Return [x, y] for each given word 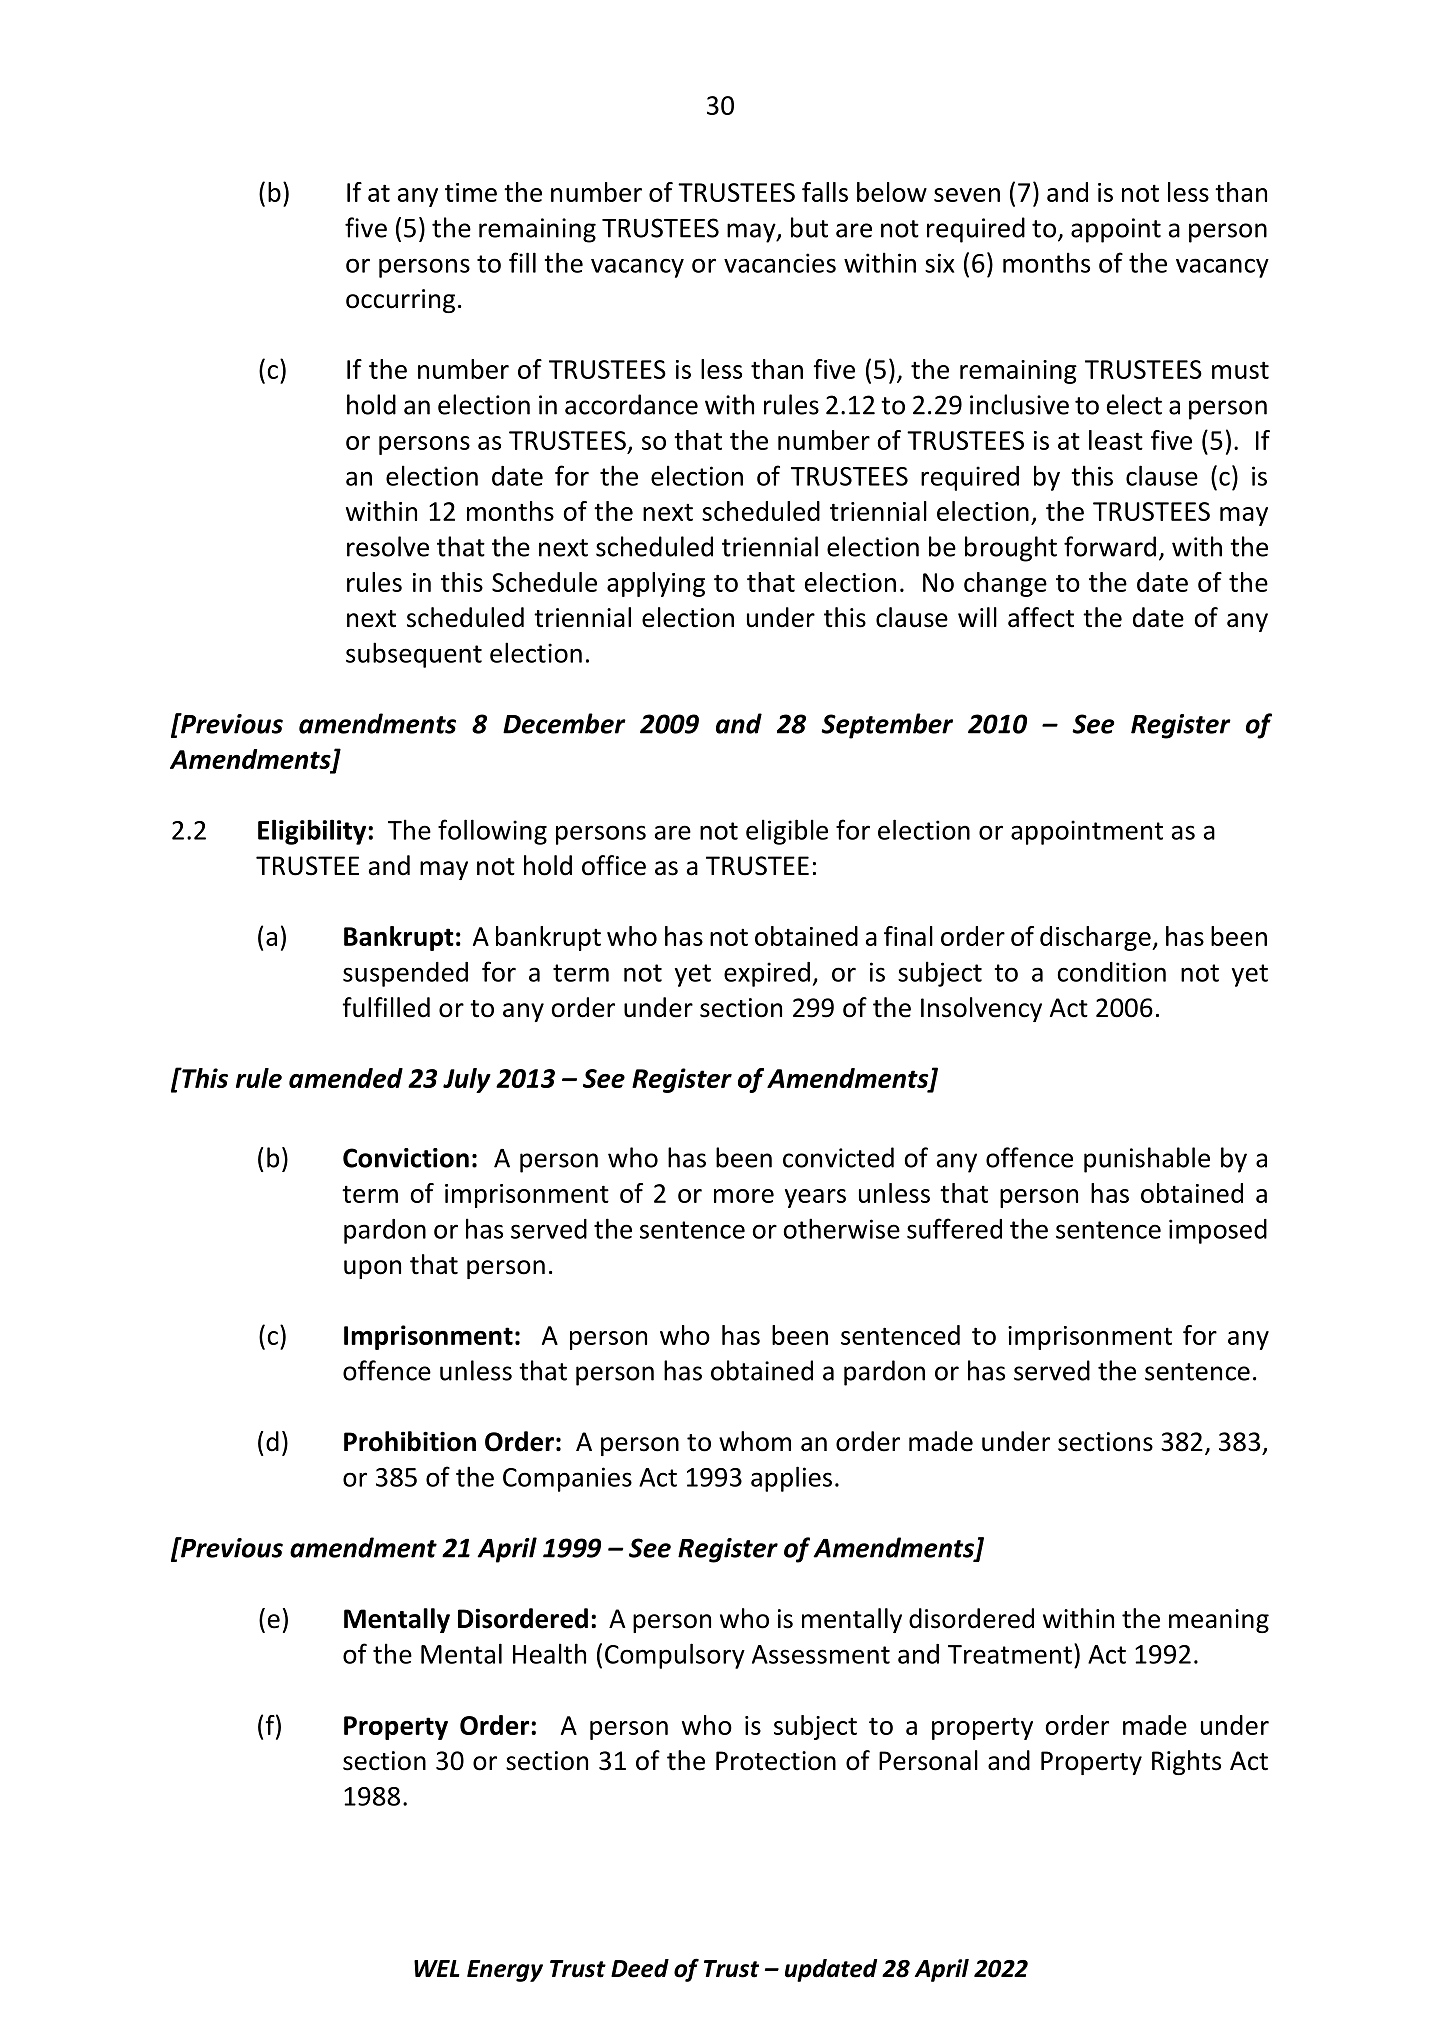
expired [767, 974]
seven [967, 195]
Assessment [821, 1654]
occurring [400, 301]
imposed [1218, 1231]
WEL [436, 1968]
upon [372, 1269]
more [744, 1196]
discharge [1096, 938]
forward [1110, 546]
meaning [1219, 1621]
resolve [388, 546]
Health [549, 1653]
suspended [405, 974]
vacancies [780, 263]
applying [656, 584]
